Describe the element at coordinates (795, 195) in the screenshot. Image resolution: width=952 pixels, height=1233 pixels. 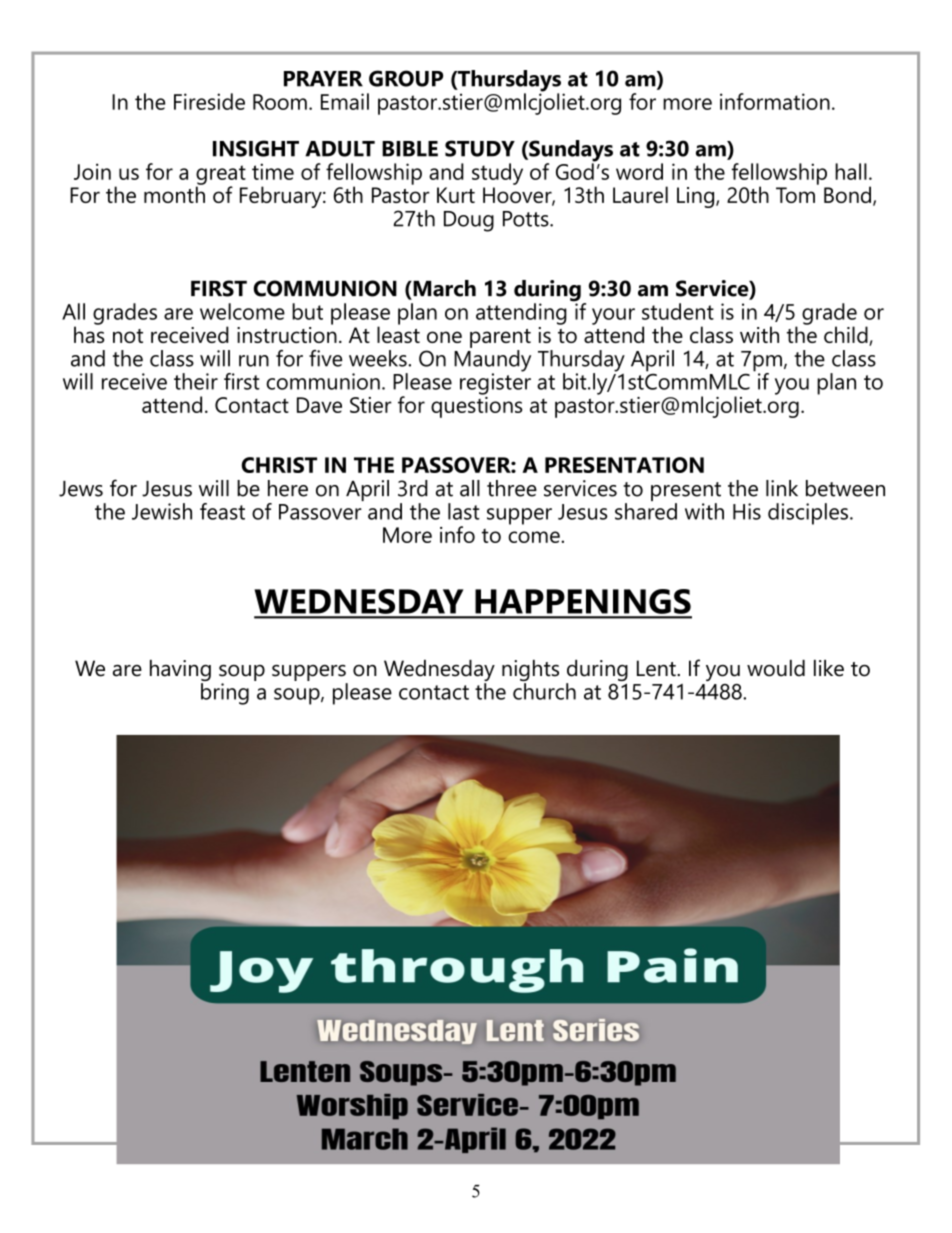
I see `Tom` at that location.
